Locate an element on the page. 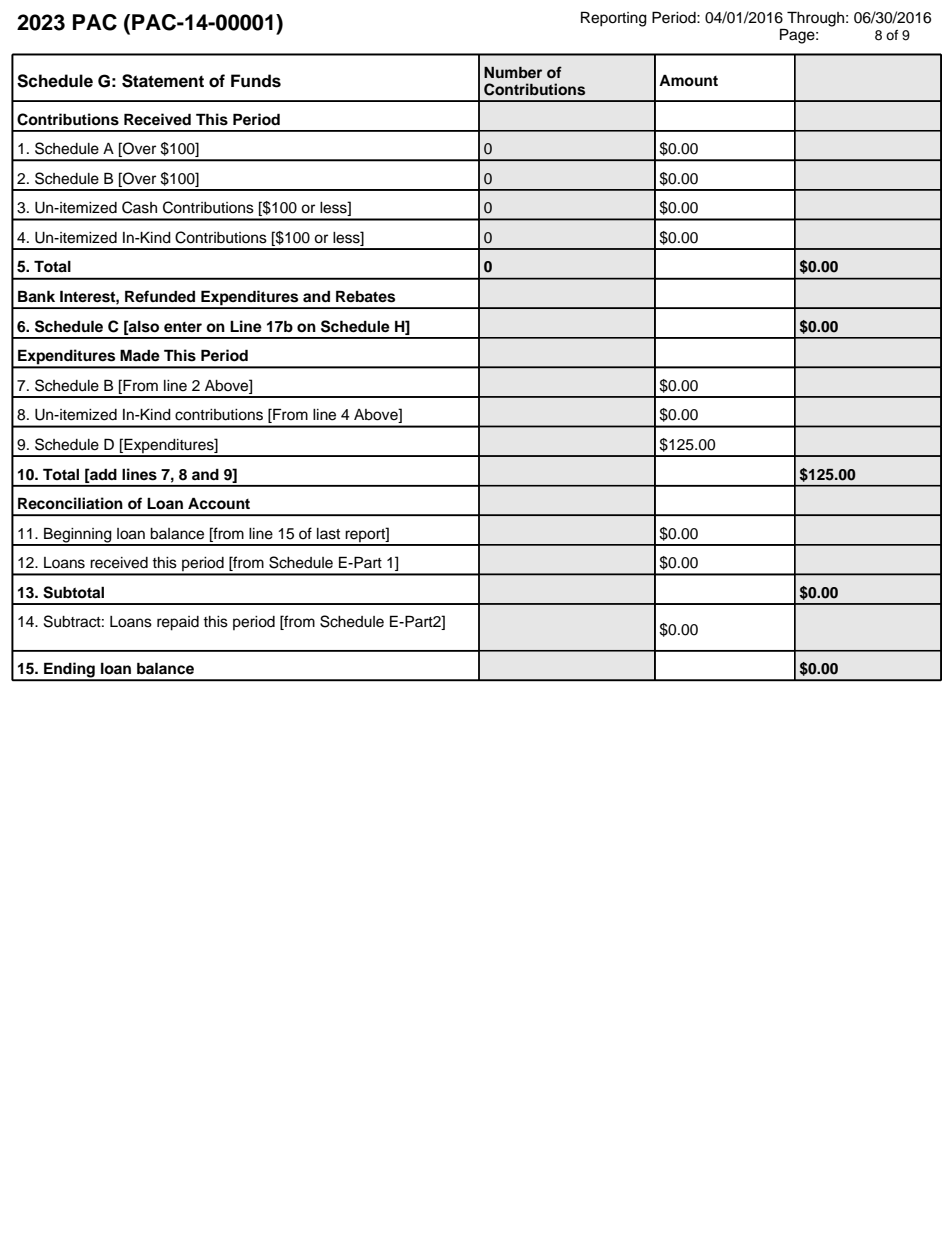 This document has height=1233, width=952. repaid is located at coordinates (178, 623).
